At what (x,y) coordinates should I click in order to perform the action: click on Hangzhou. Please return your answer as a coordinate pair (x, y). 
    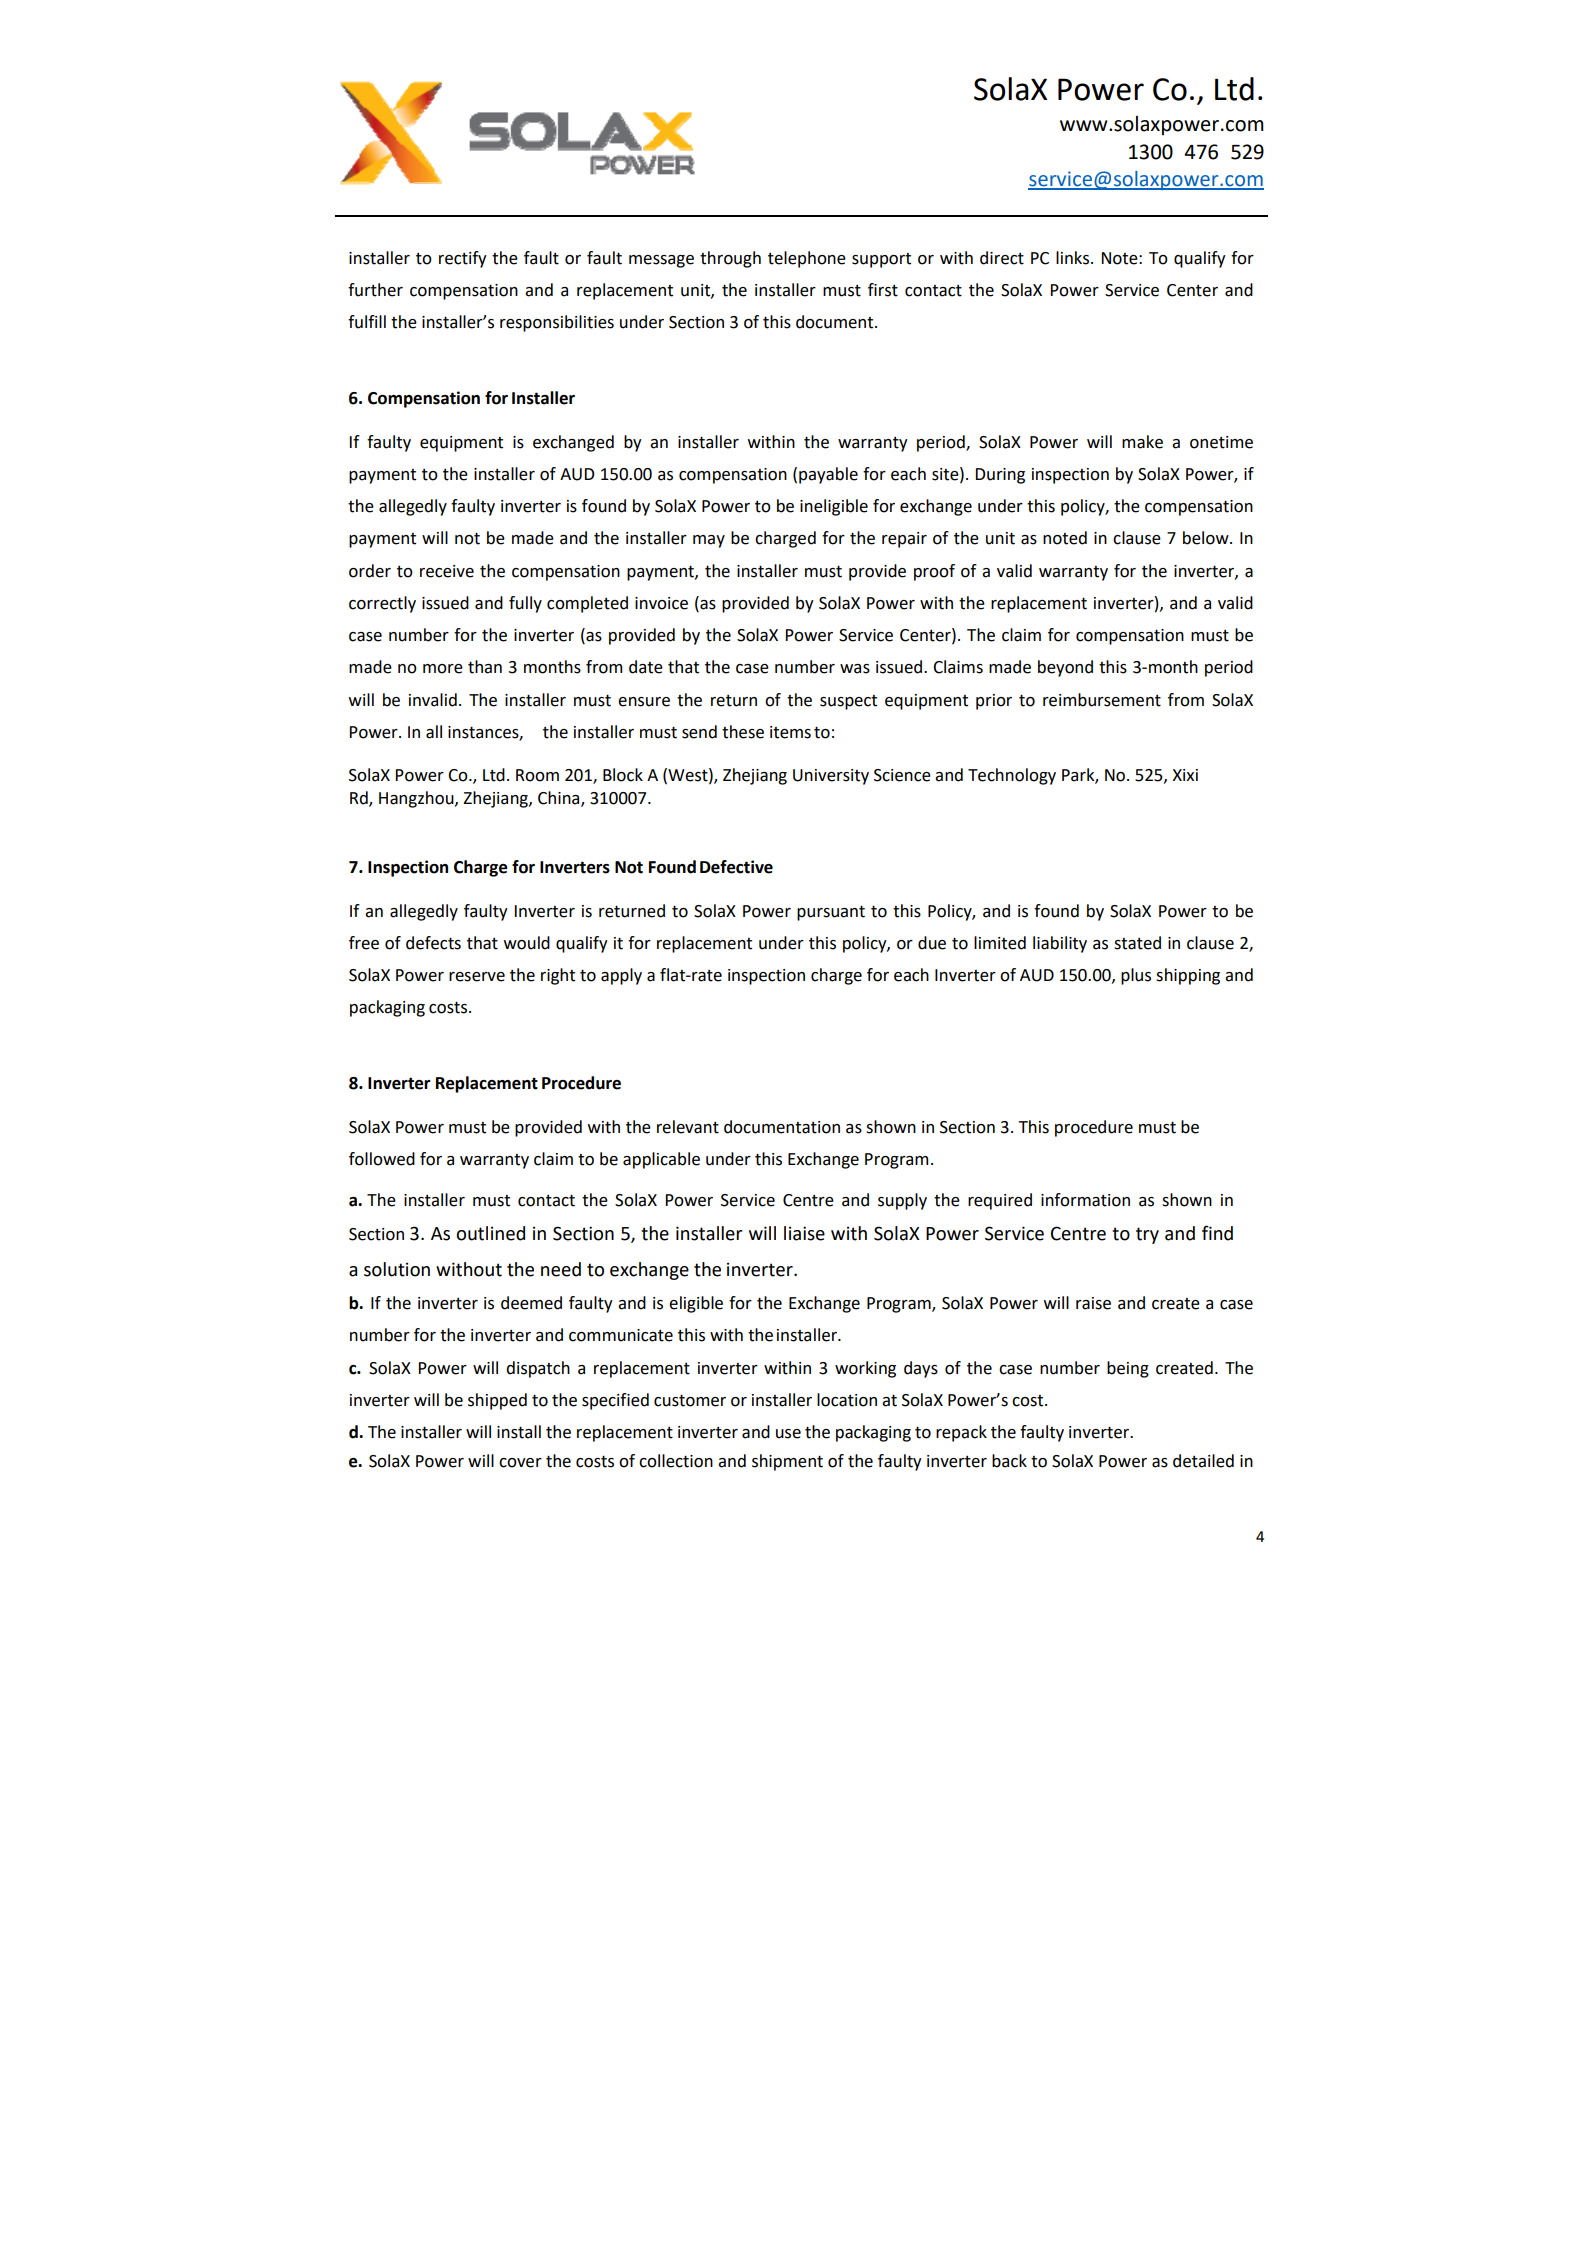
    Looking at the image, I should click on (417, 799).
